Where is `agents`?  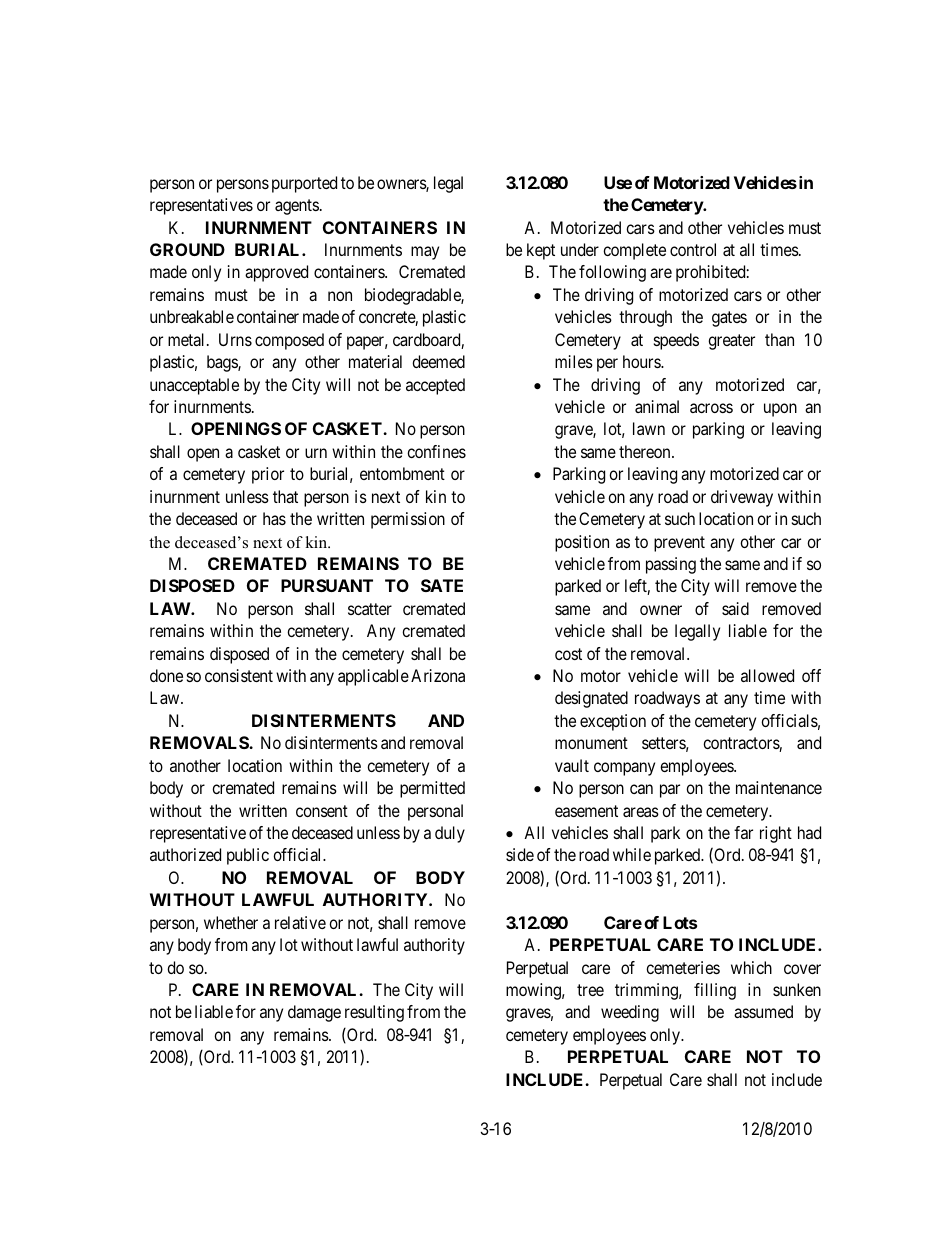
agents is located at coordinates (297, 207).
